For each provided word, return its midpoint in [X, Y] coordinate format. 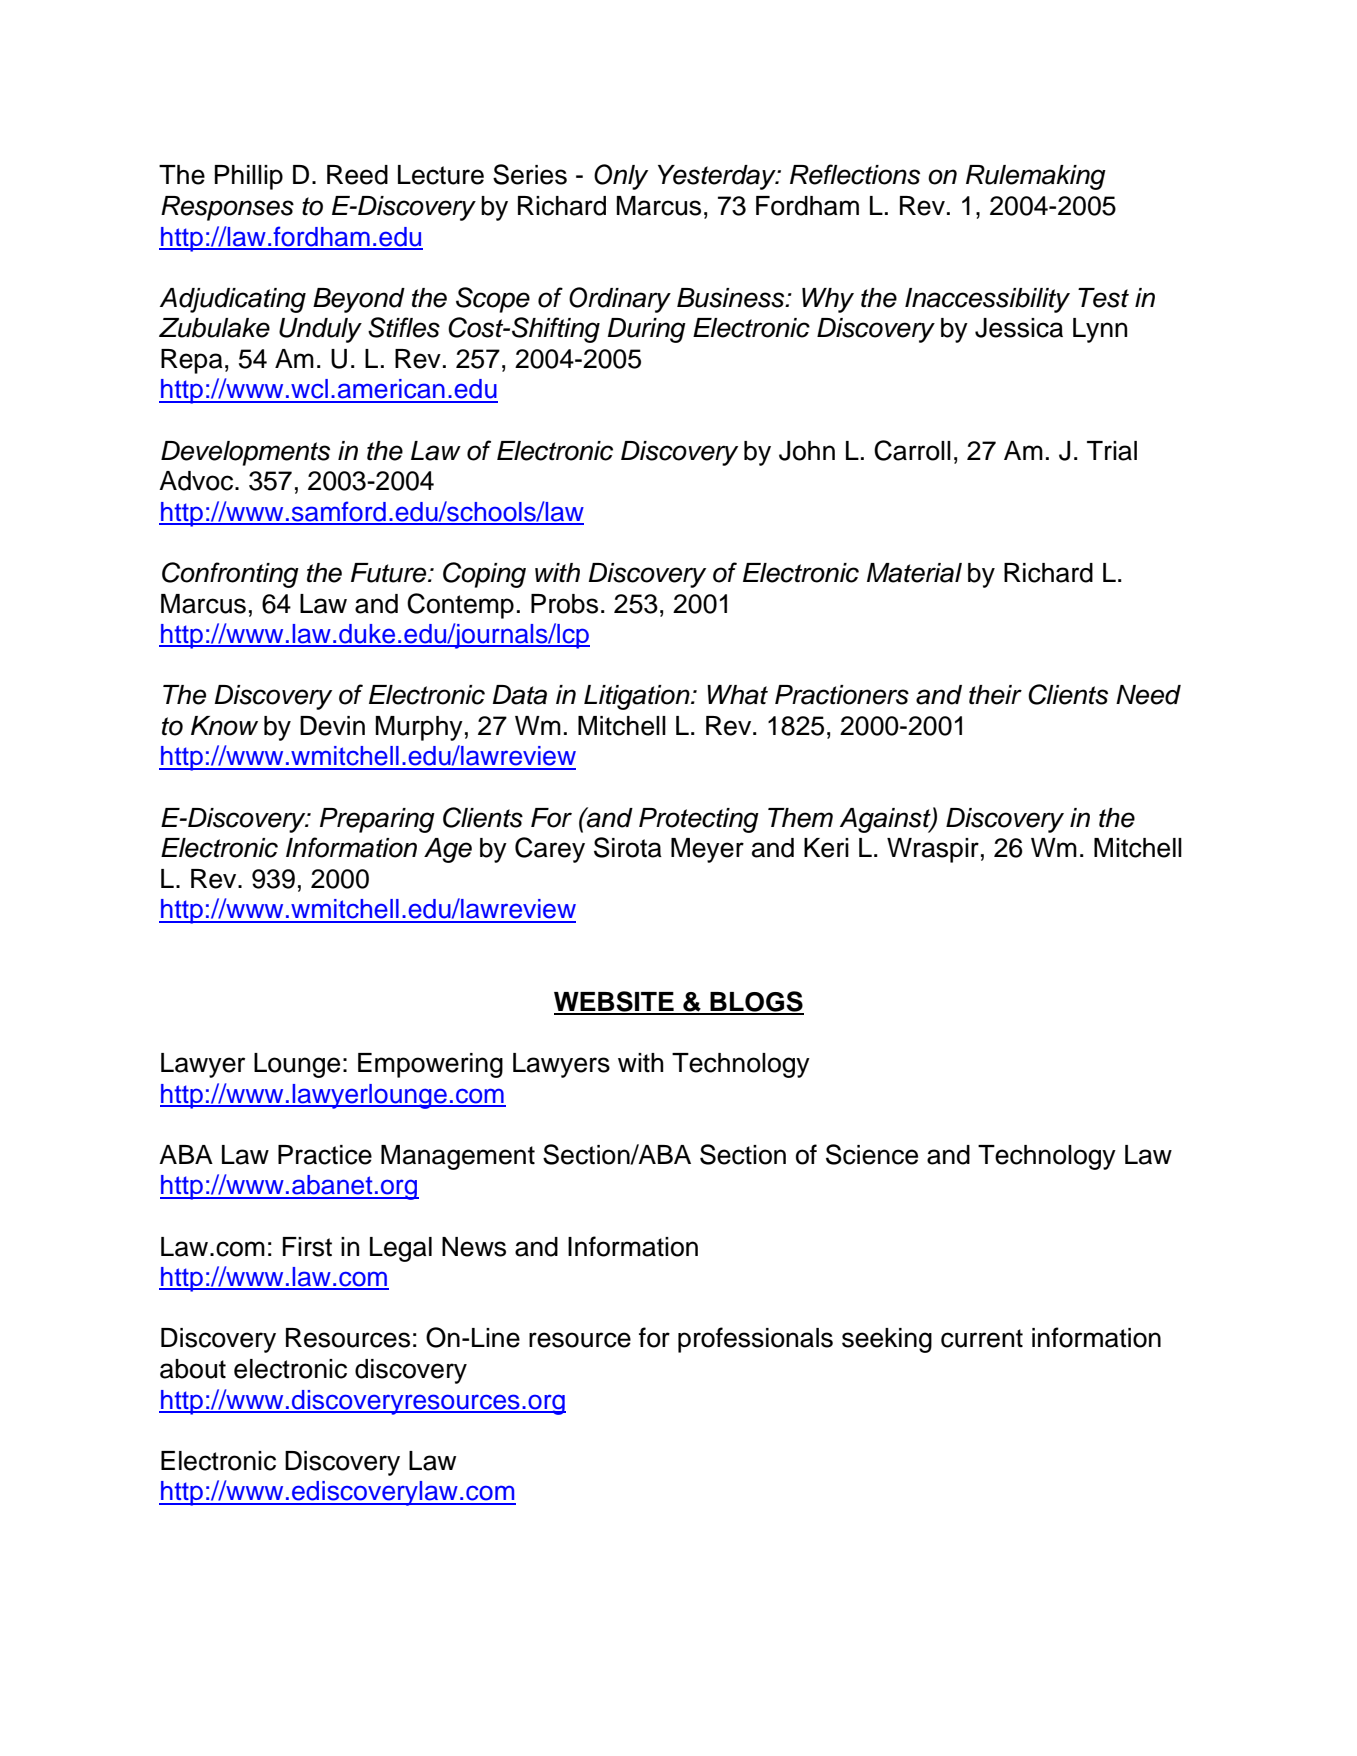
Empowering [430, 1065]
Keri [826, 848]
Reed [357, 175]
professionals [755, 1340]
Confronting [230, 575]
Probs [564, 604]
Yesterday [718, 177]
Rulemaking [1036, 177]
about [193, 1369]
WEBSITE [615, 1002]
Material [914, 573]
